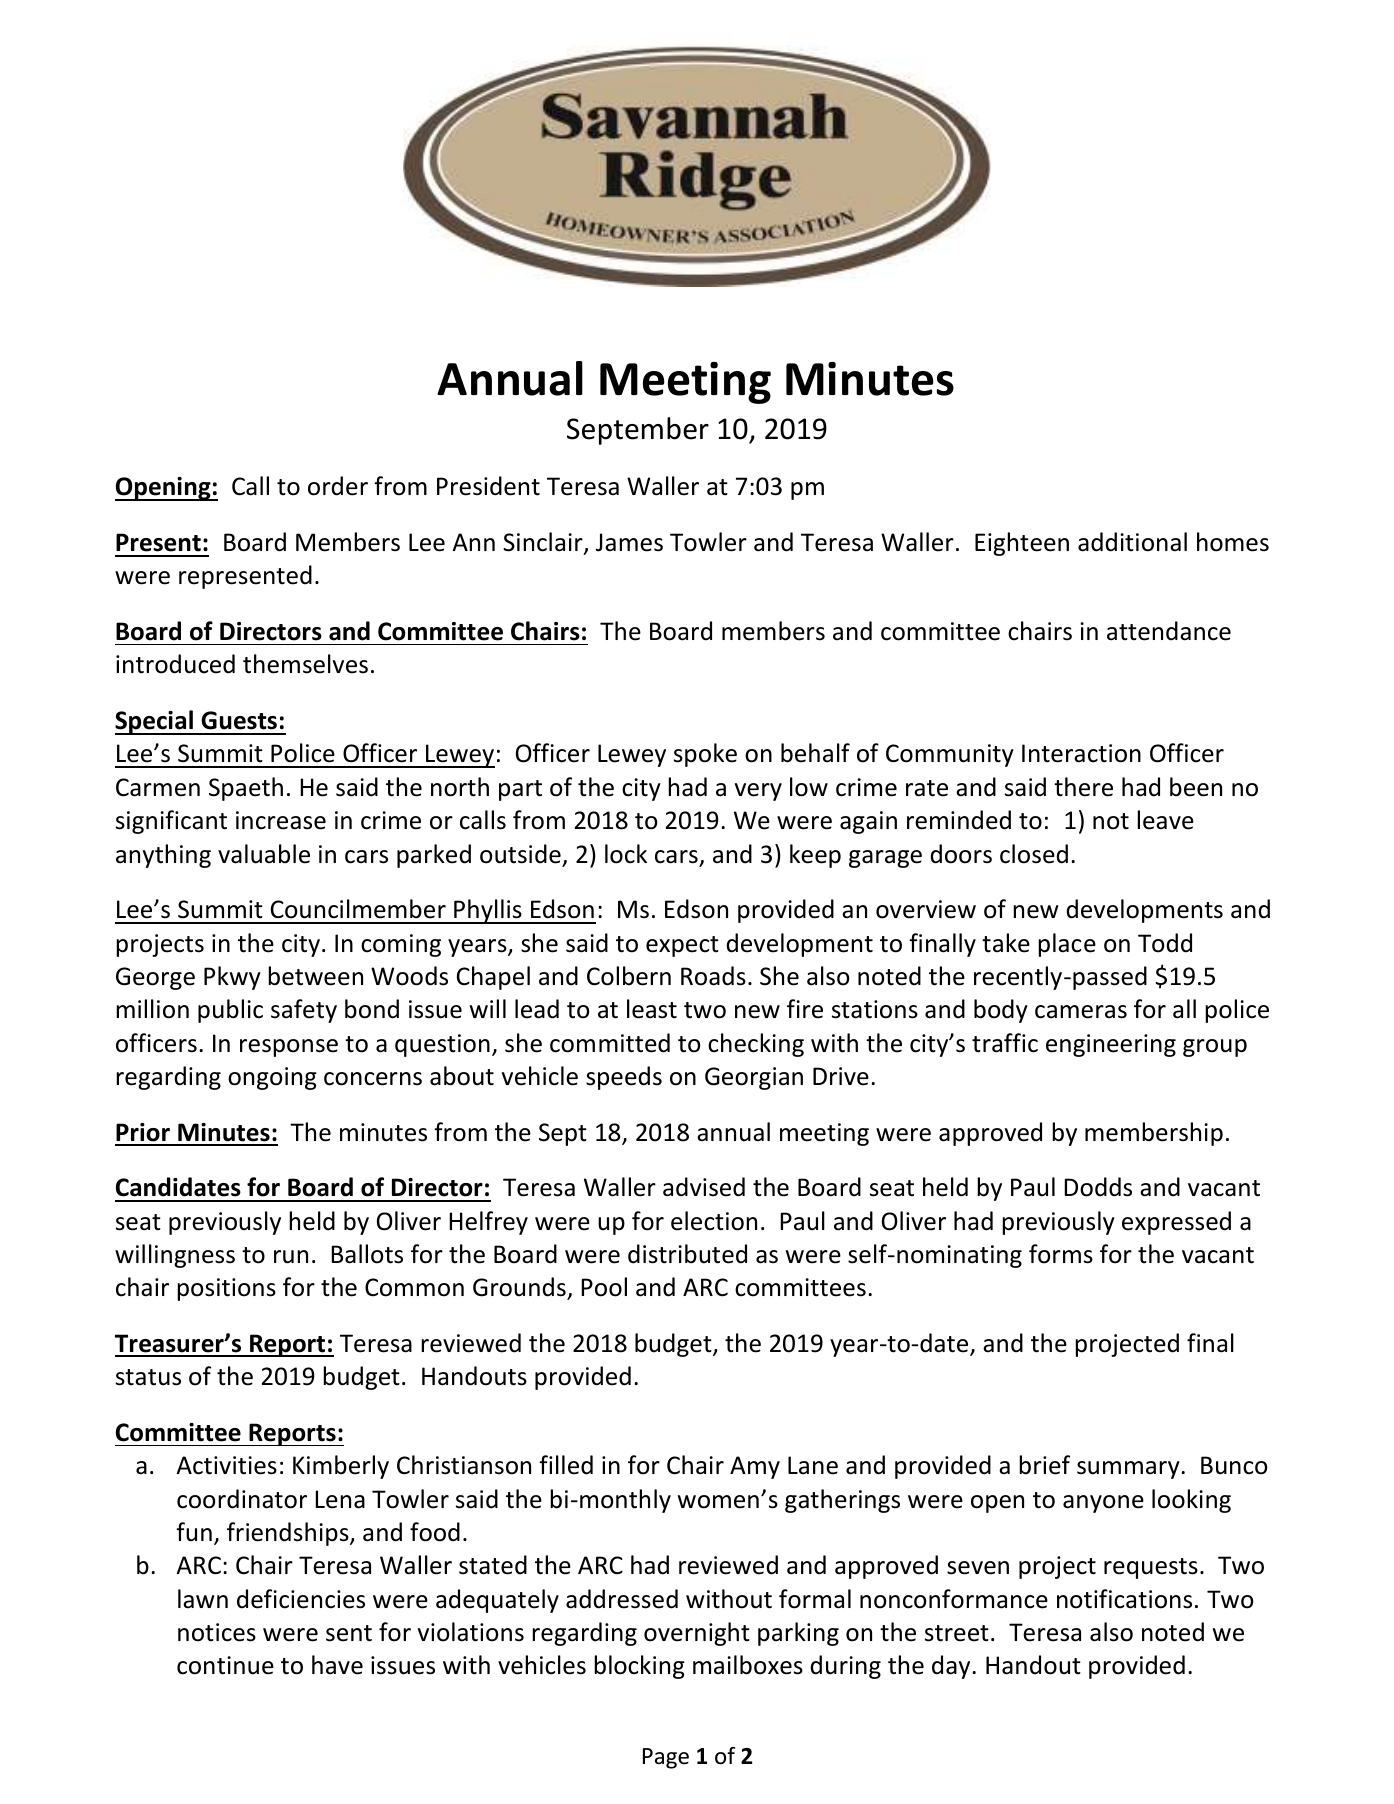  Describe the element at coordinates (952, 1667) in the screenshot. I see `day` at that location.
